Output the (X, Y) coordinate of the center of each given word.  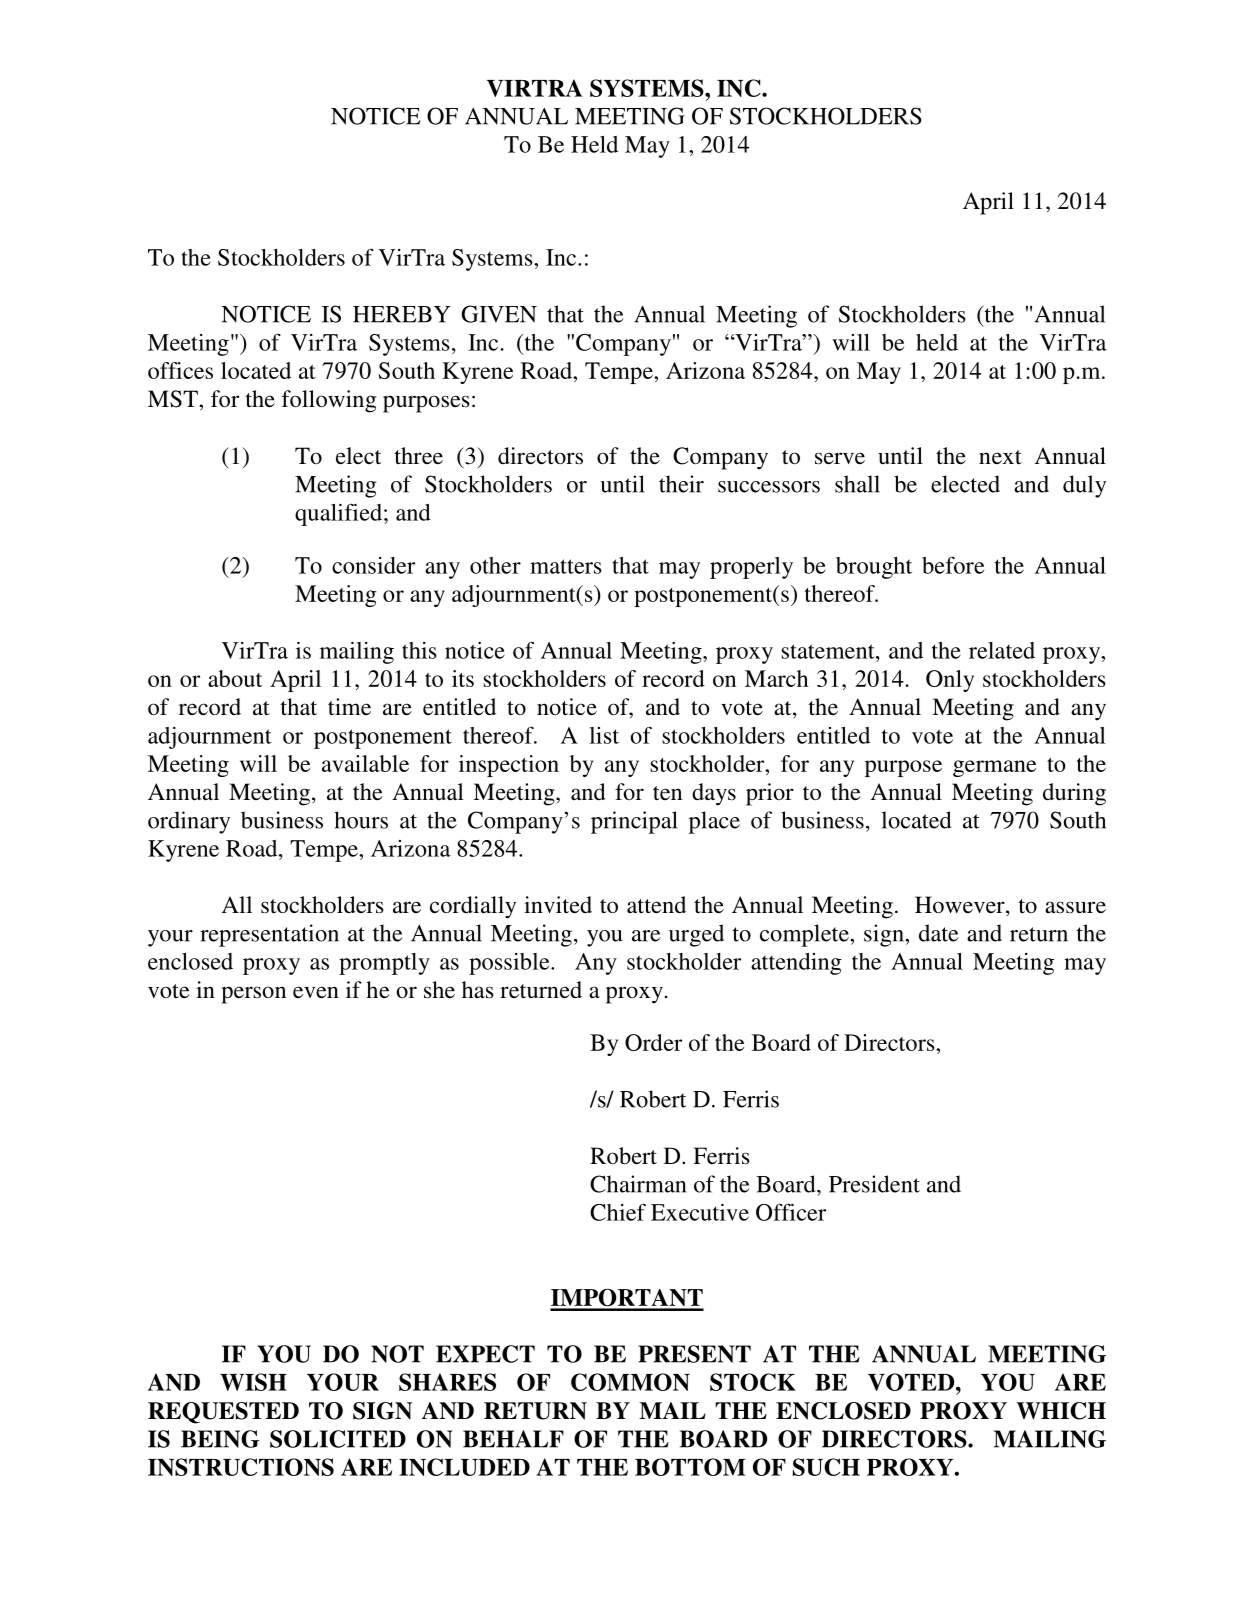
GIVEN (499, 314)
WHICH (1061, 1411)
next (1000, 457)
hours (361, 820)
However (961, 906)
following (329, 401)
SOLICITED (338, 1439)
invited (558, 905)
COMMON (630, 1382)
